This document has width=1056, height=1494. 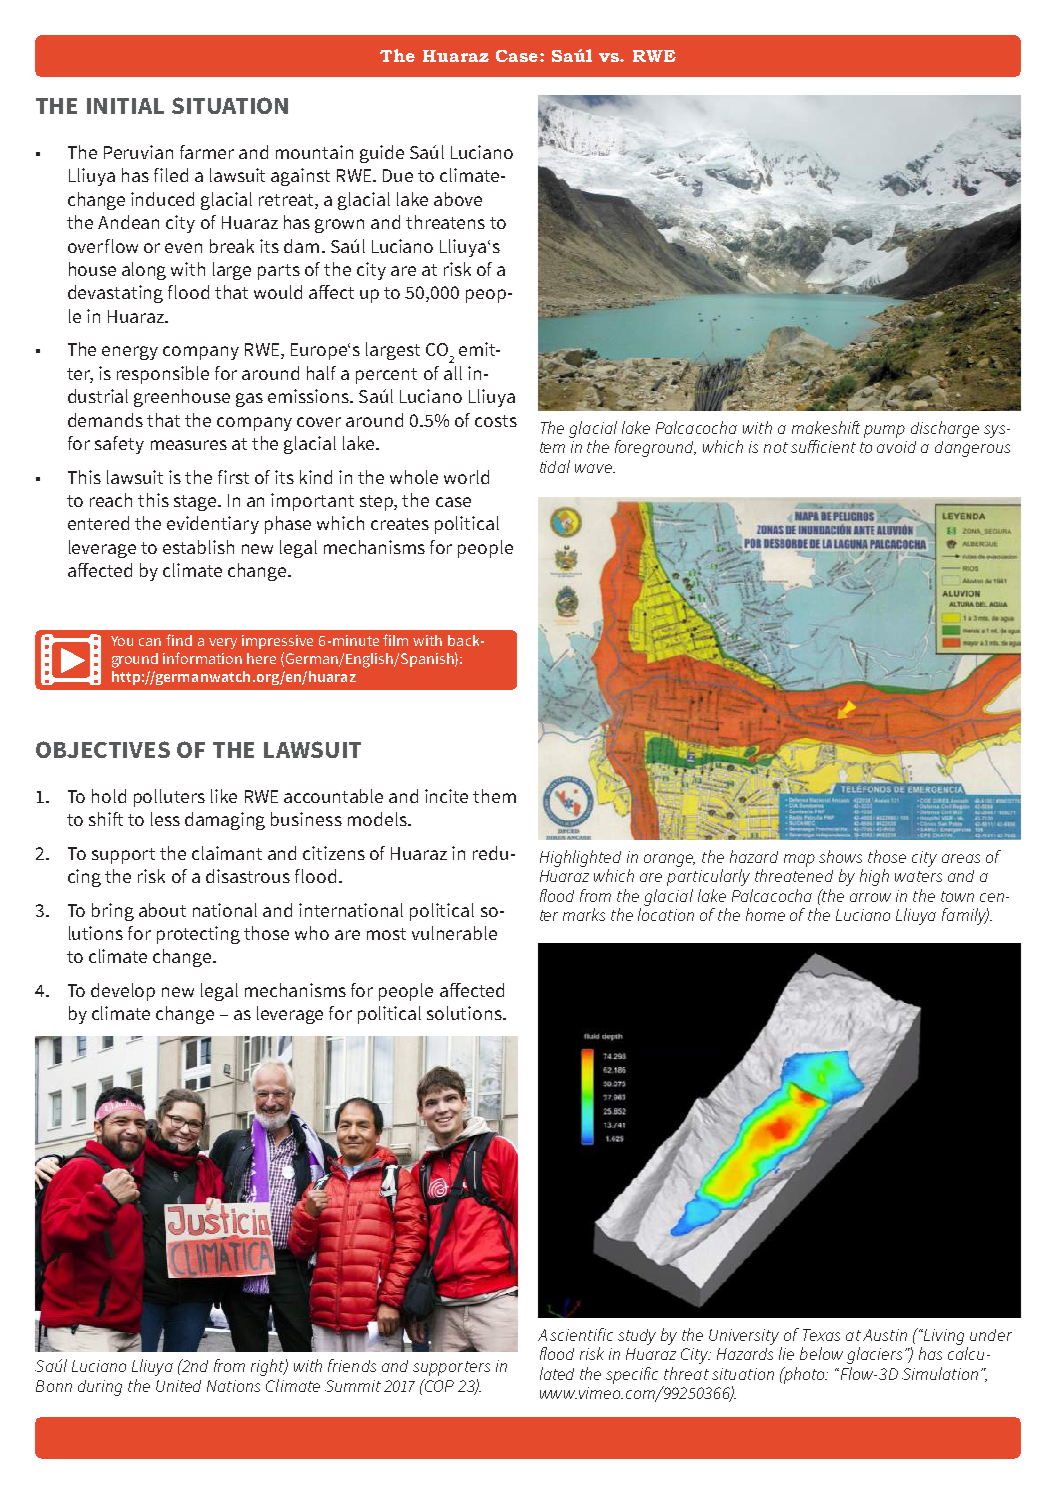 I want to click on film, so click(x=395, y=640).
